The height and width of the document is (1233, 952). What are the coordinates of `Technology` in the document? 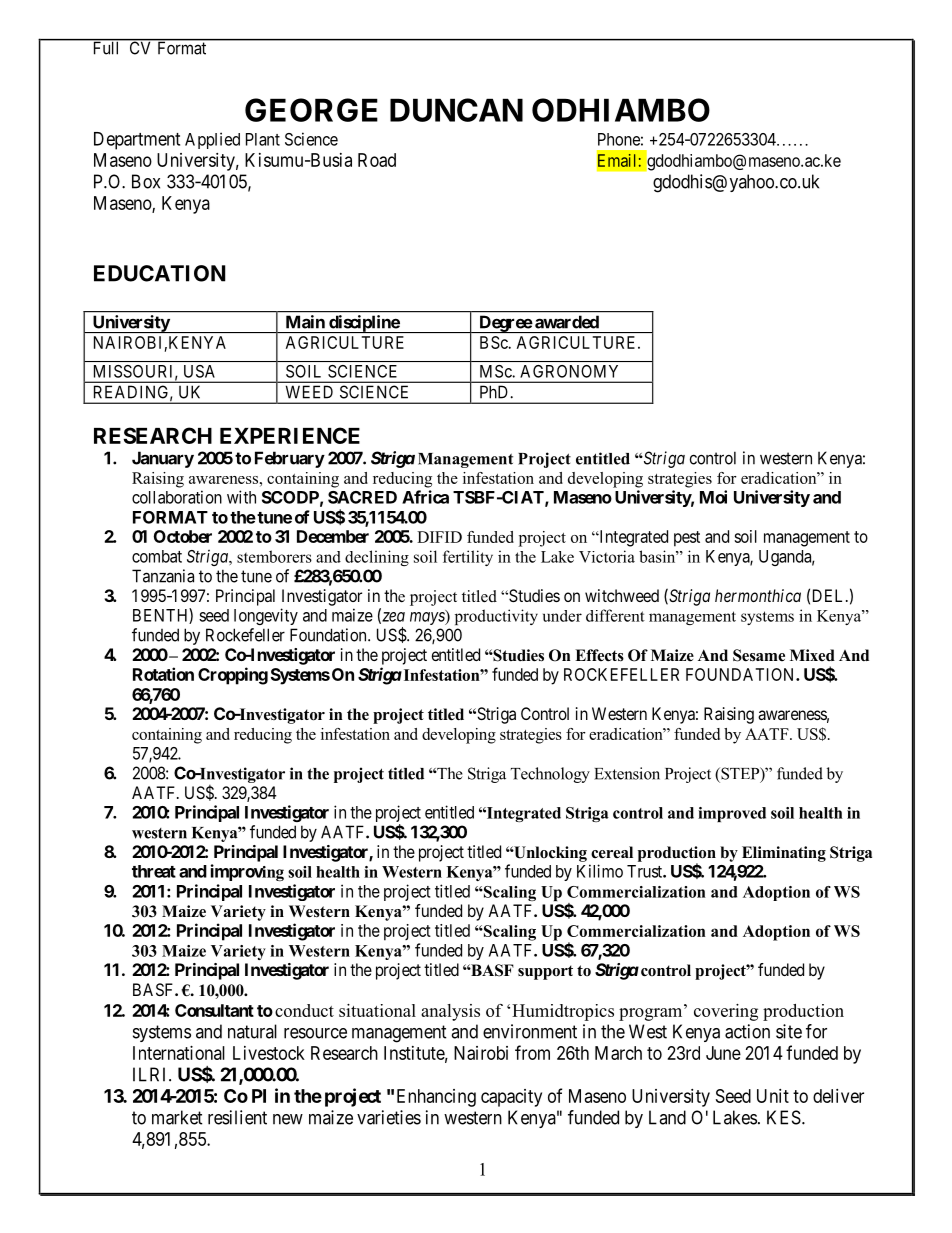 It's located at (550, 775).
